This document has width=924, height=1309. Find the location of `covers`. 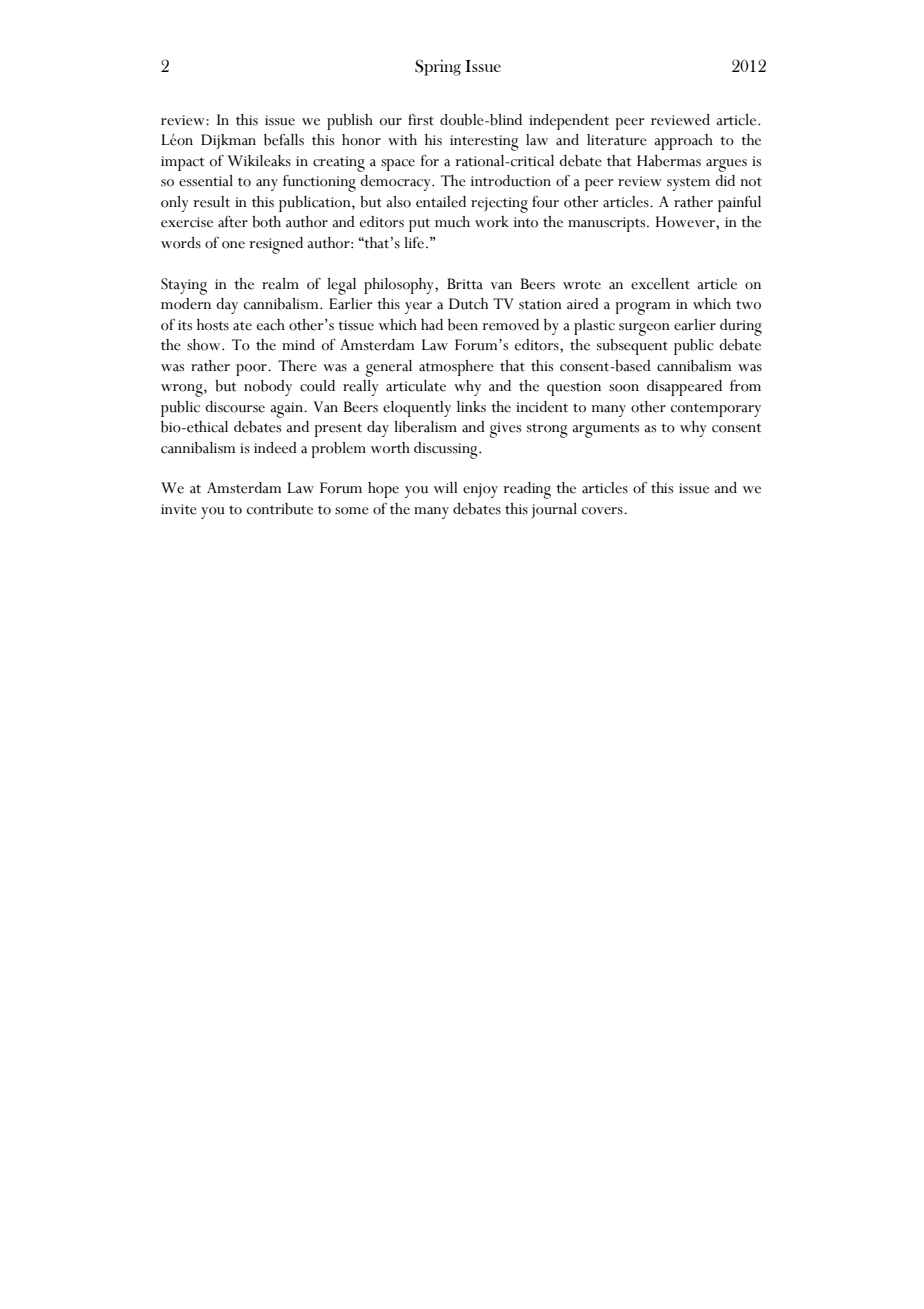

covers is located at coordinates (603, 511).
